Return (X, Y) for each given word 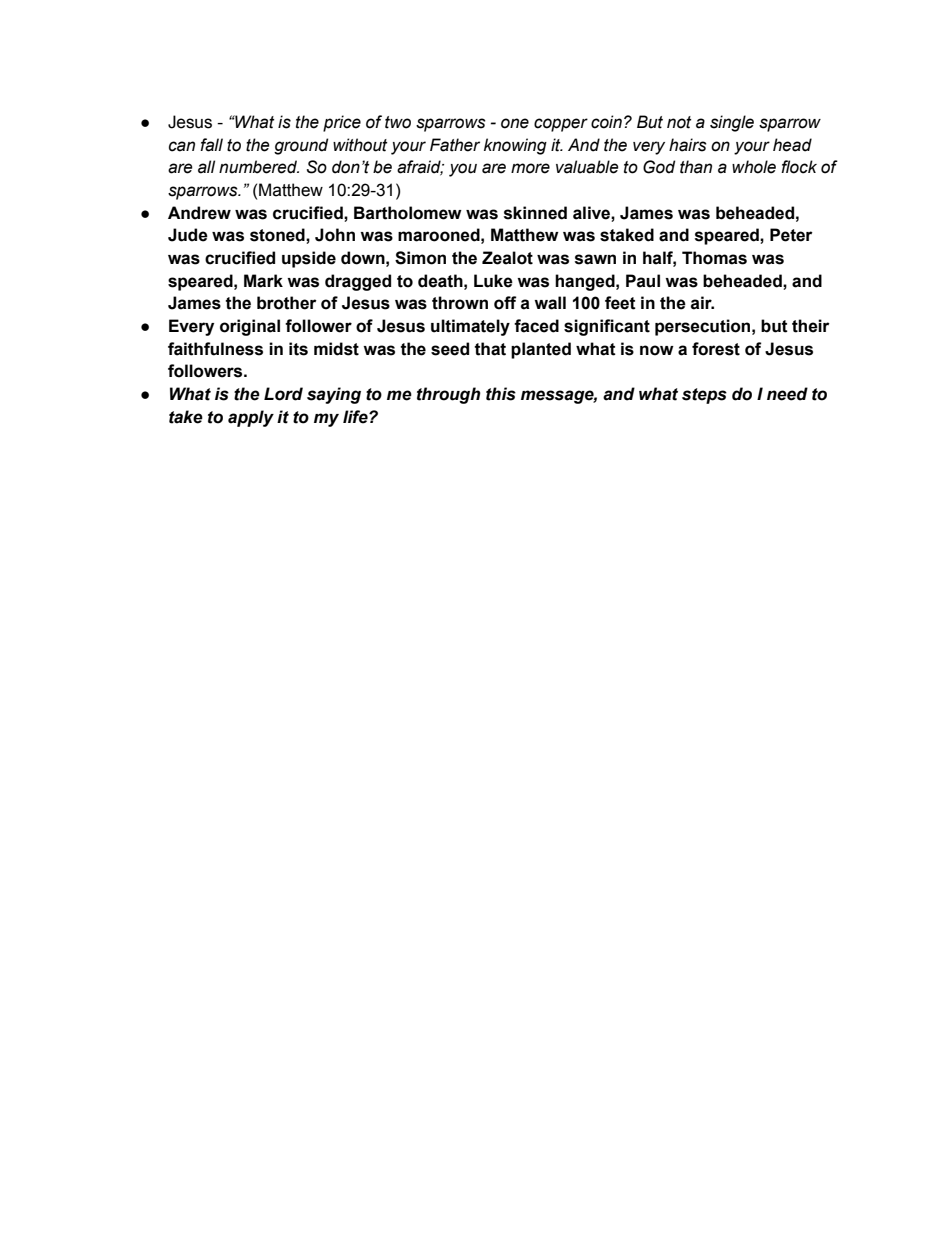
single (732, 123)
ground (301, 146)
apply (251, 418)
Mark (263, 281)
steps (704, 396)
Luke (493, 281)
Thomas (714, 258)
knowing (515, 146)
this (501, 394)
